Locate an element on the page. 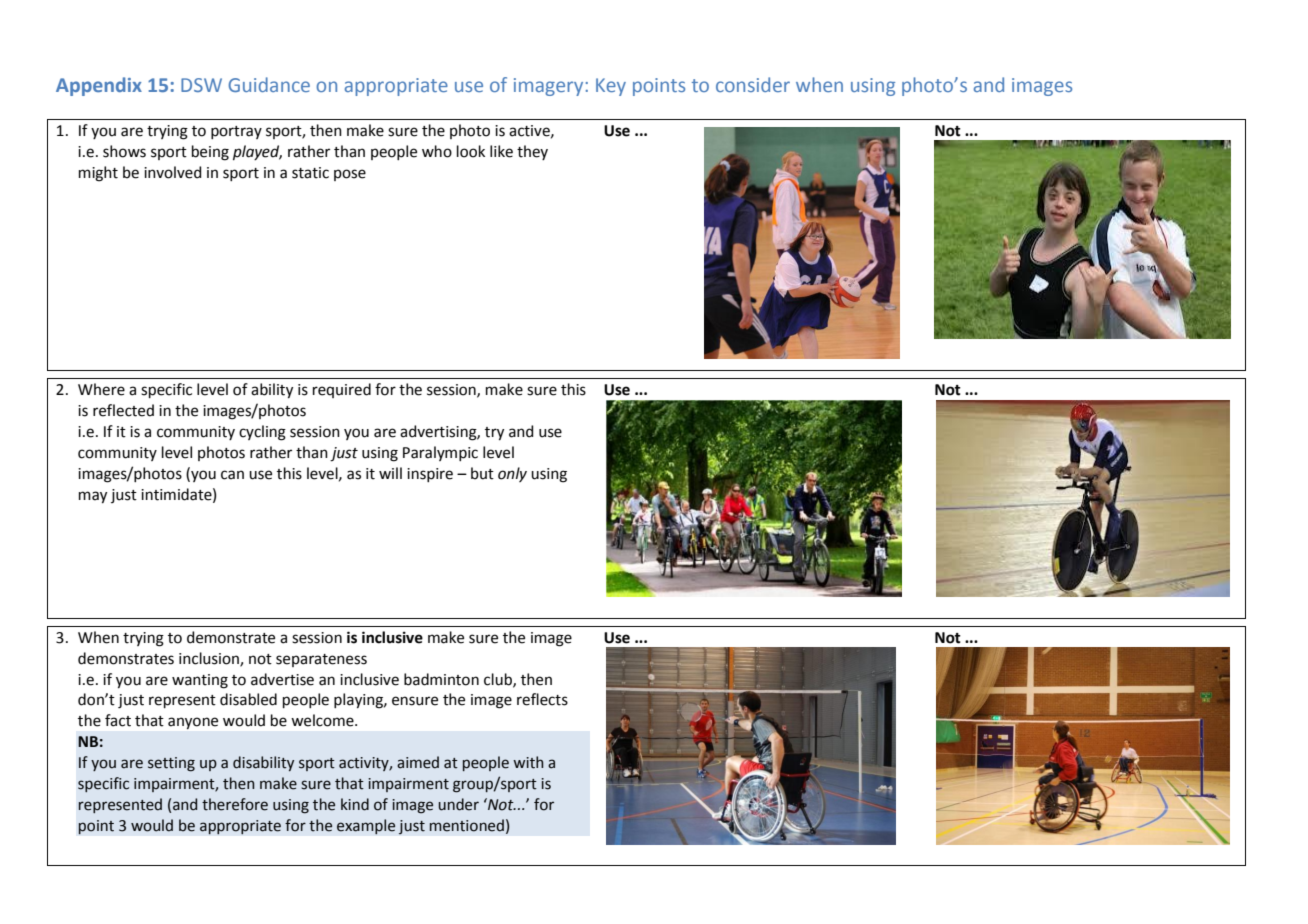 The image size is (1308, 924). inspire is located at coordinates (430, 475).
